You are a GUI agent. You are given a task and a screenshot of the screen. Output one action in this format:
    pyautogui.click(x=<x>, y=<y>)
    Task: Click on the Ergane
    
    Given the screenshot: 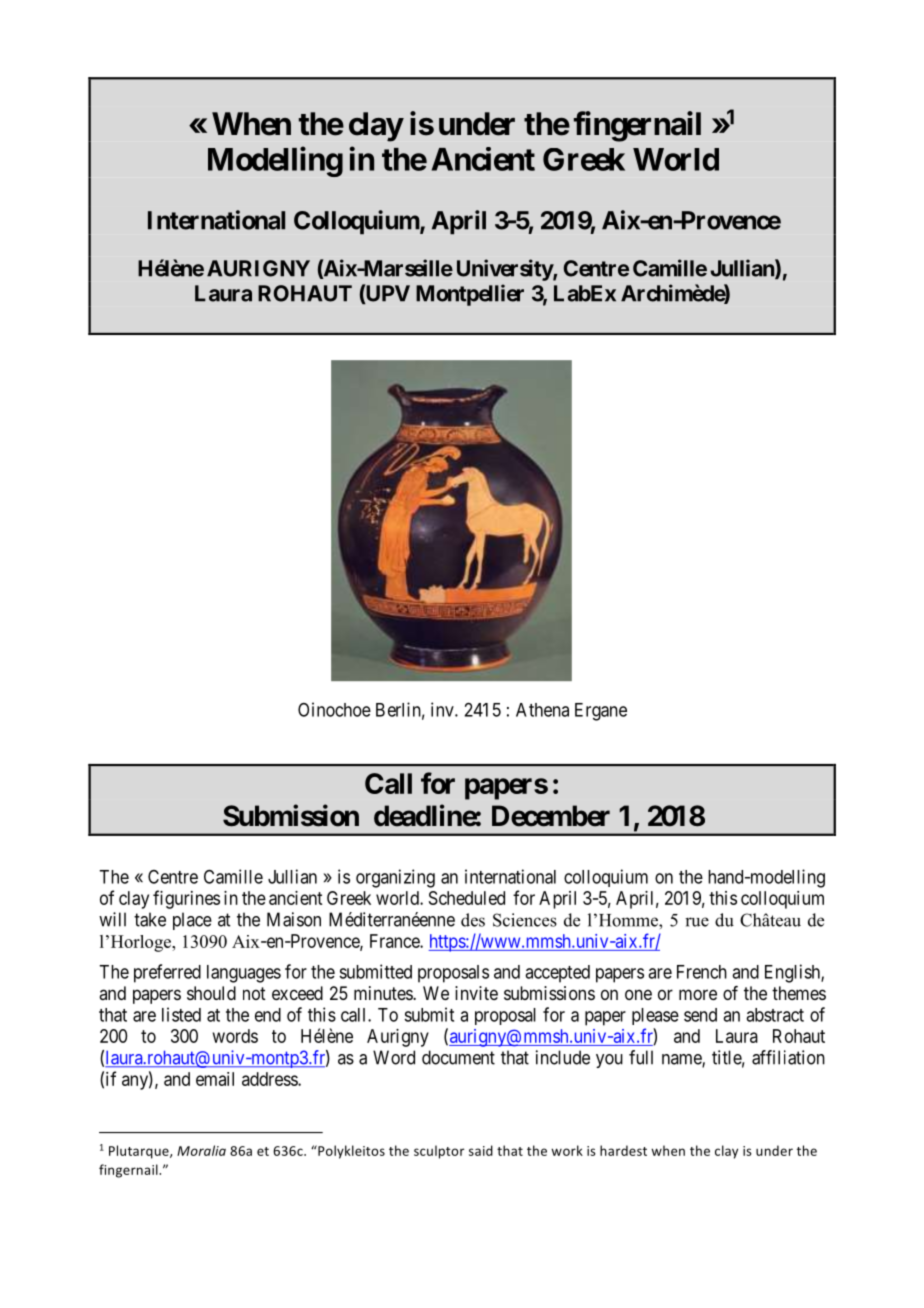 What is the action you would take?
    pyautogui.click(x=601, y=712)
